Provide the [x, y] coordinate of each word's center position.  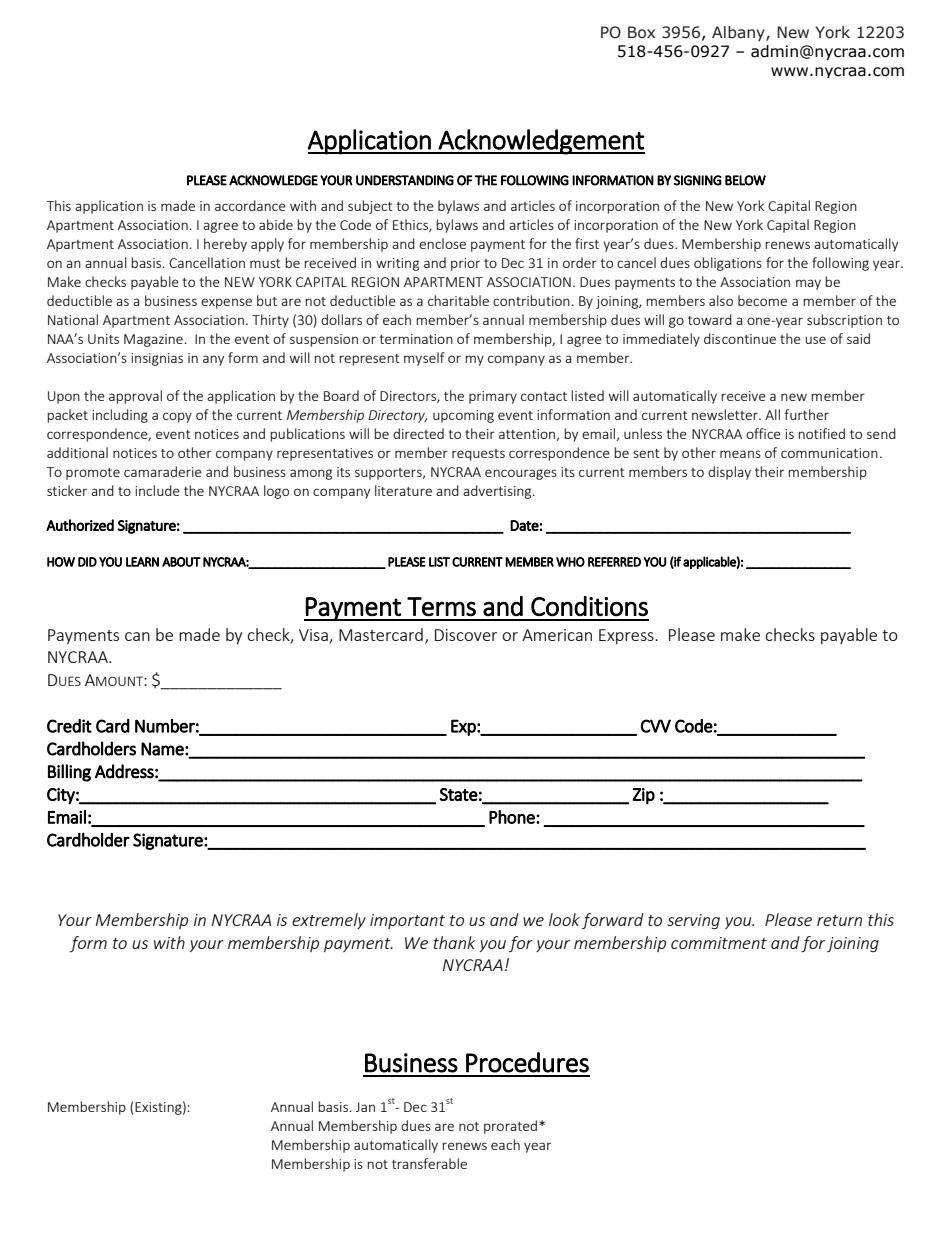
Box [641, 32]
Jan [365, 1107]
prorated [510, 1127]
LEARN [142, 562]
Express [627, 636]
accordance [250, 205]
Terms [441, 606]
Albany [739, 33]
